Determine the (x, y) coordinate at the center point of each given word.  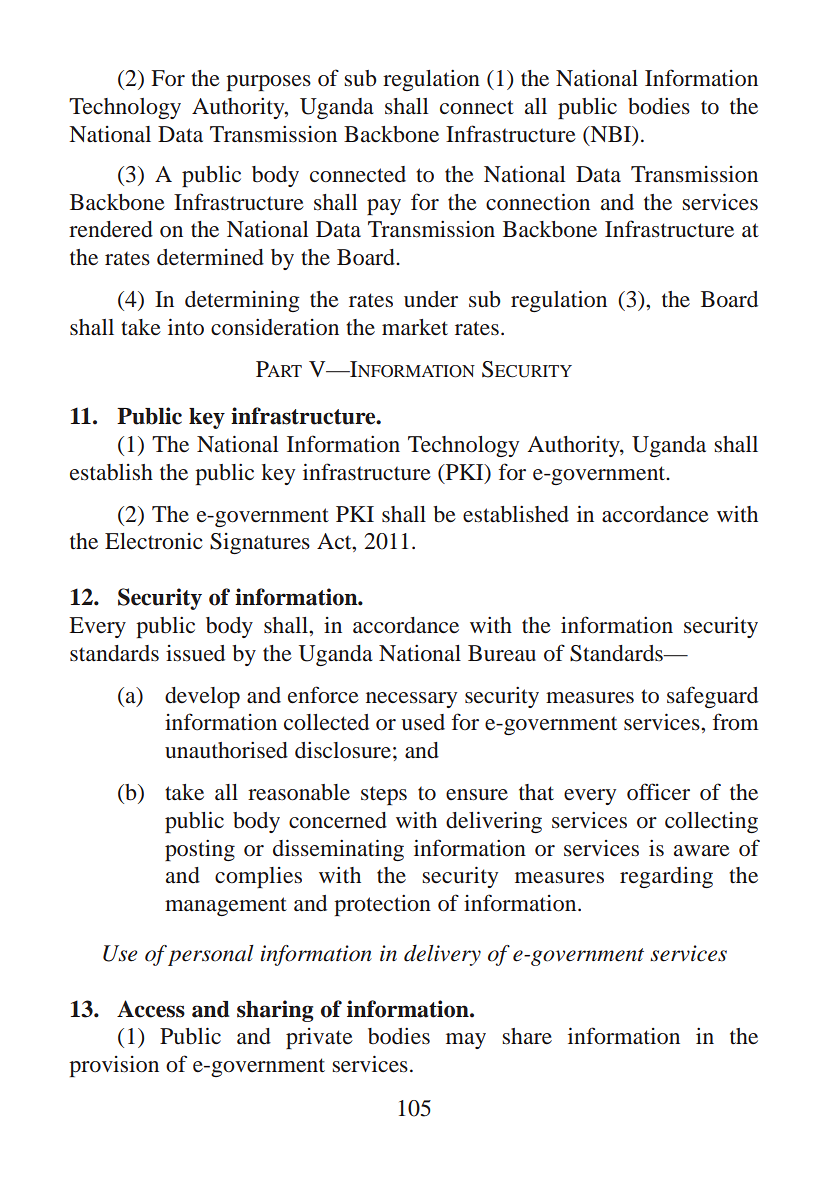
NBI (611, 135)
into (186, 327)
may (466, 1041)
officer (658, 792)
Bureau (502, 653)
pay (384, 207)
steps (384, 795)
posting (200, 850)
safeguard (712, 697)
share (527, 1036)
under (431, 299)
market (415, 327)
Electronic (154, 541)
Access (151, 1009)
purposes (268, 83)
